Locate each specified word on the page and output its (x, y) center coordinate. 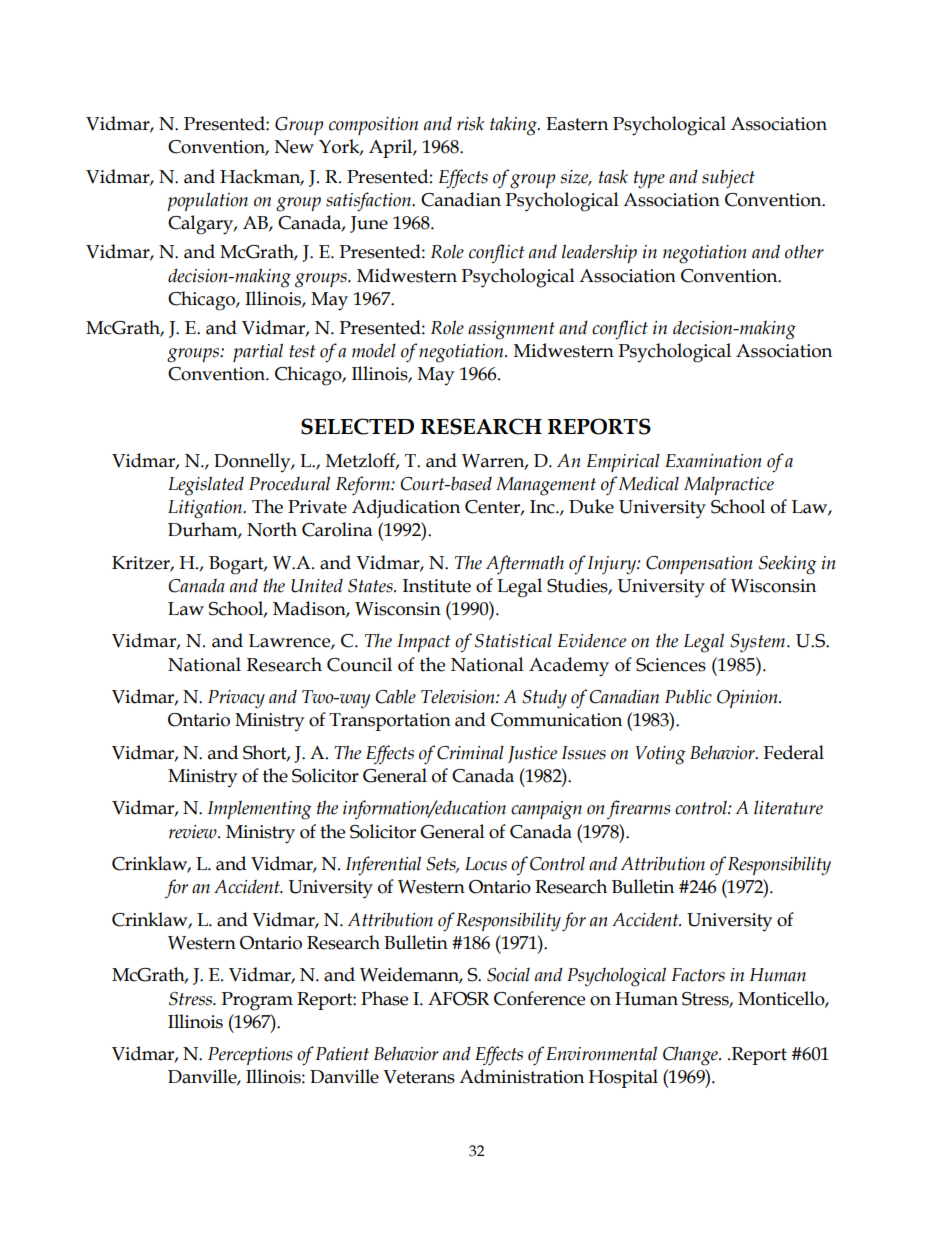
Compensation (699, 565)
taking (514, 126)
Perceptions (250, 1056)
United (317, 585)
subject (728, 179)
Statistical (513, 640)
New (294, 147)
